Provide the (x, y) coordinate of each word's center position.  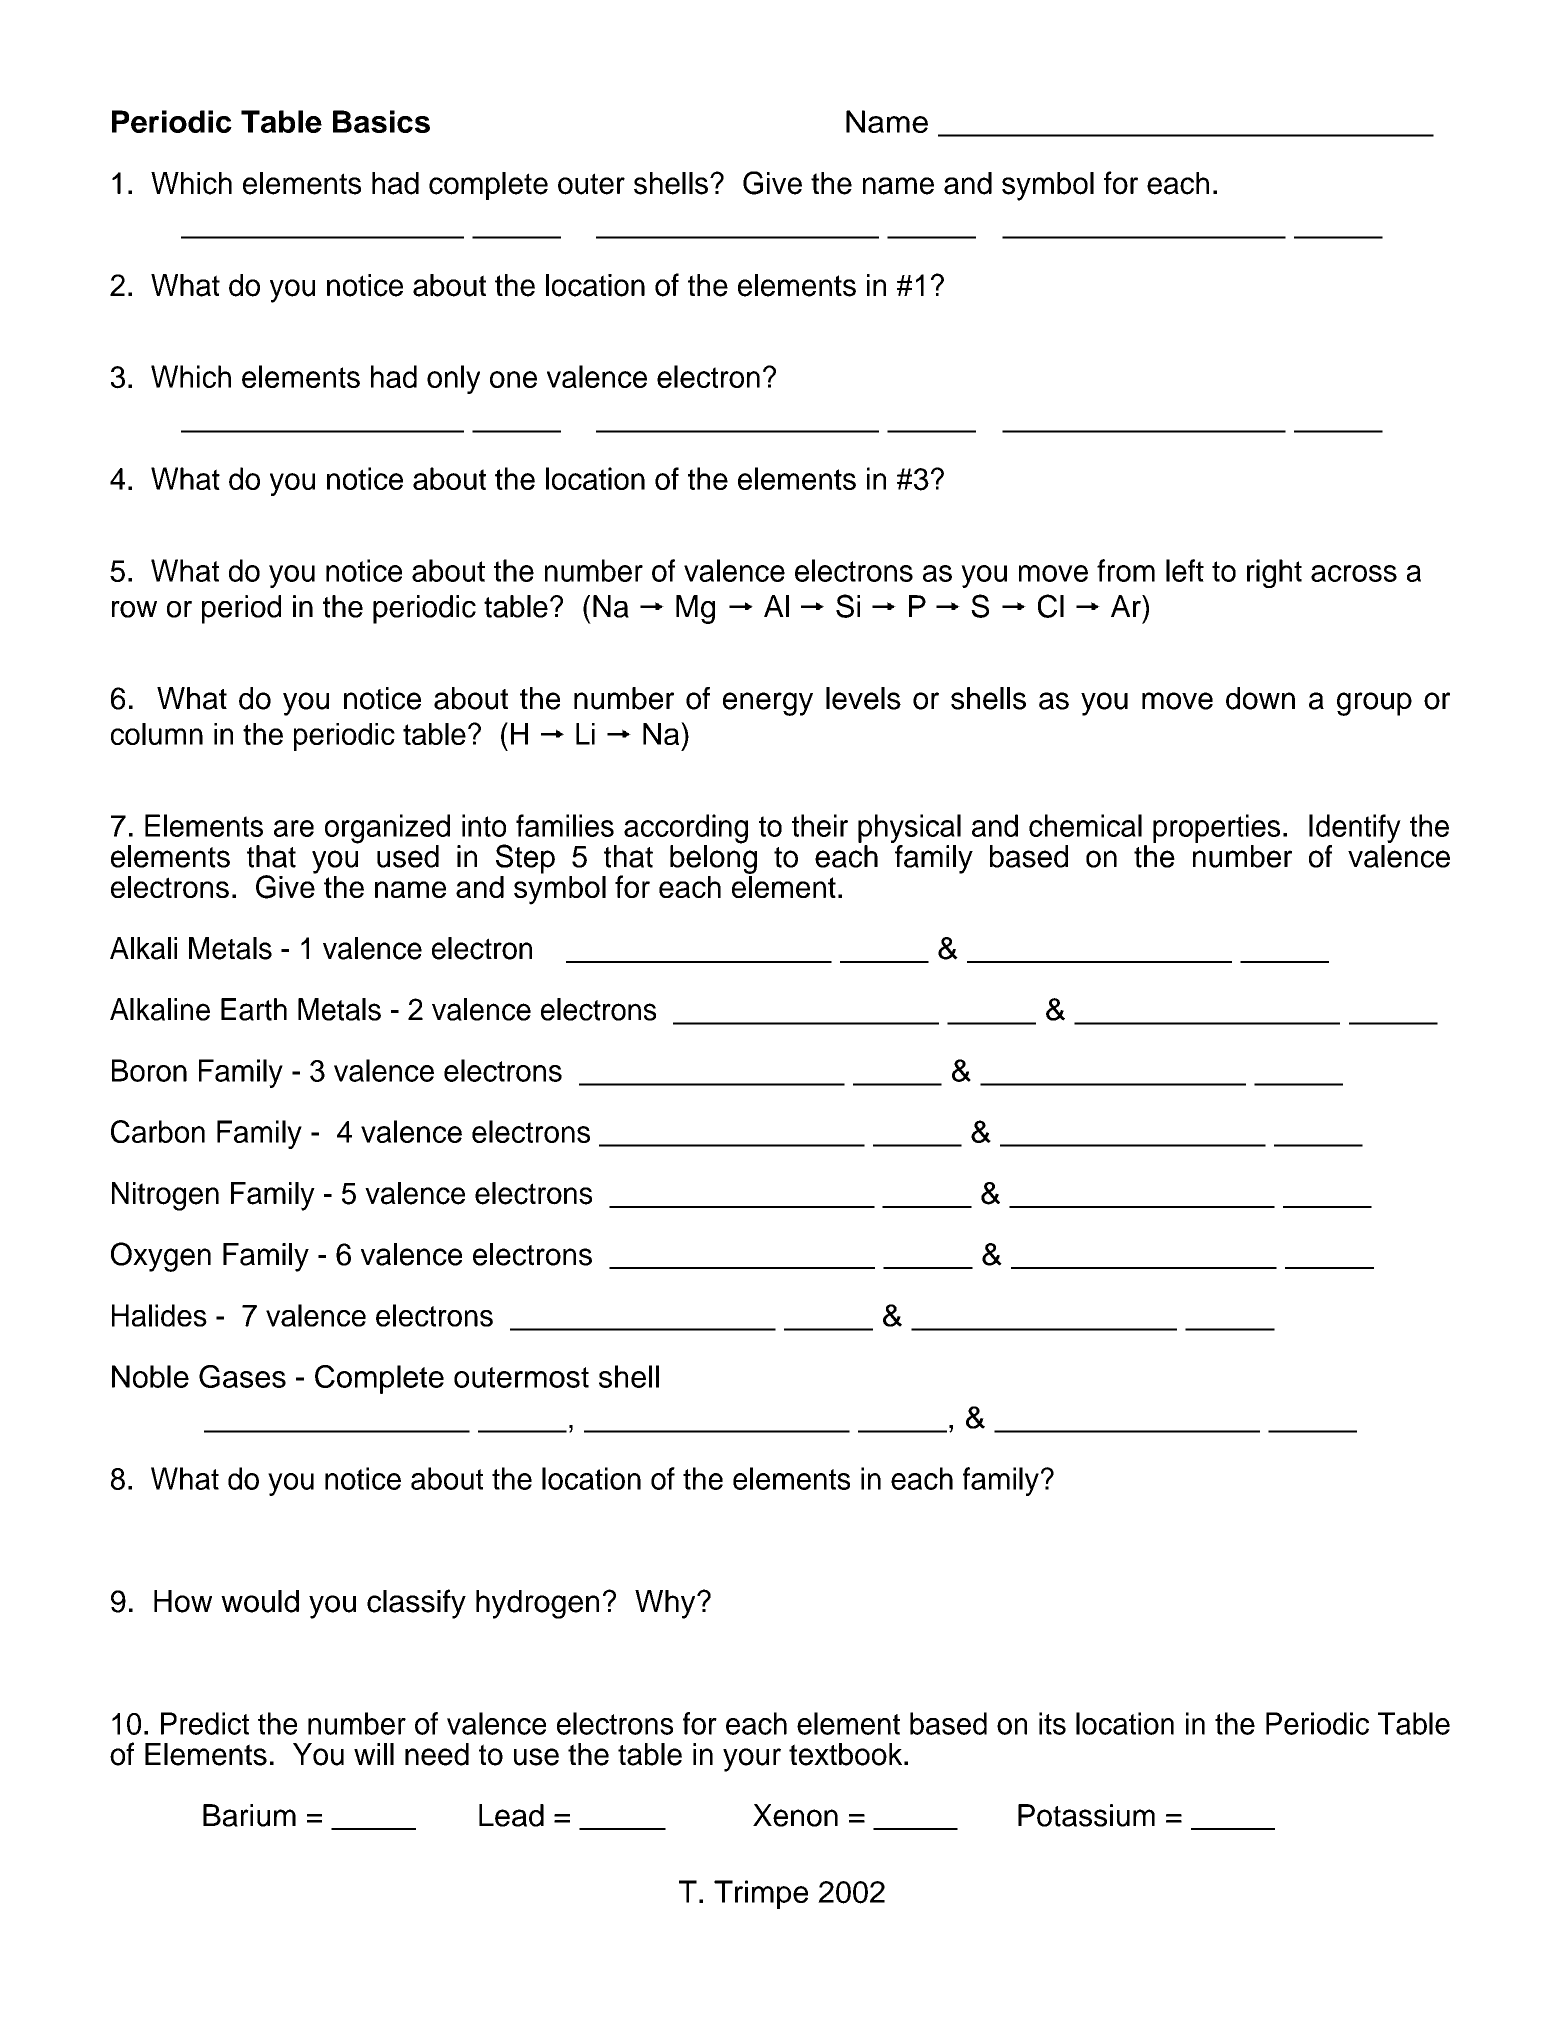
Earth (254, 1009)
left (1185, 570)
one (513, 379)
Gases (242, 1376)
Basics (381, 121)
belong (713, 858)
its (1052, 1723)
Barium (249, 1815)
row (134, 609)
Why (666, 1604)
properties (1216, 828)
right (1274, 573)
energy (768, 704)
